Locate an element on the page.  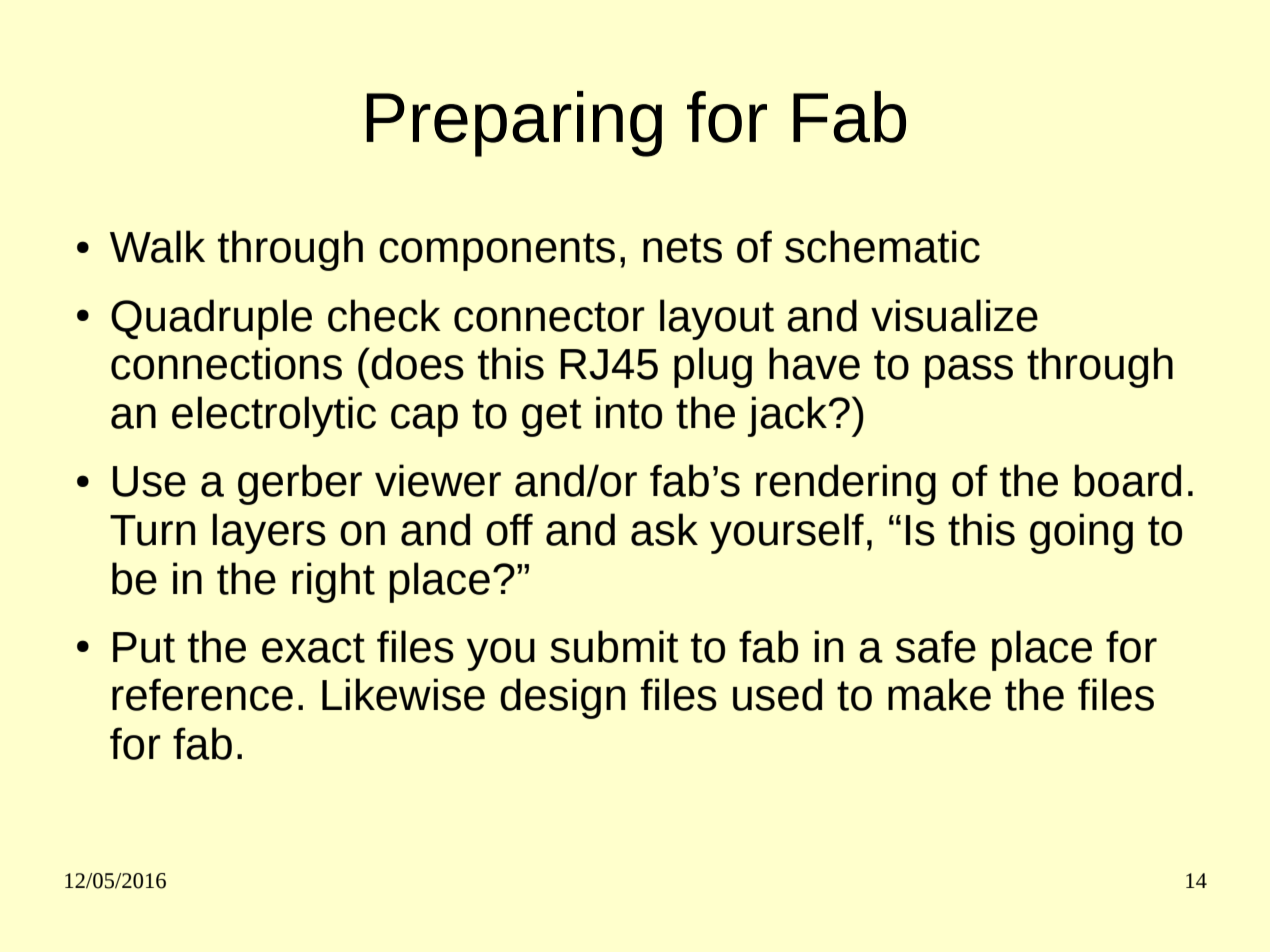
schematic is located at coordinates (882, 246).
